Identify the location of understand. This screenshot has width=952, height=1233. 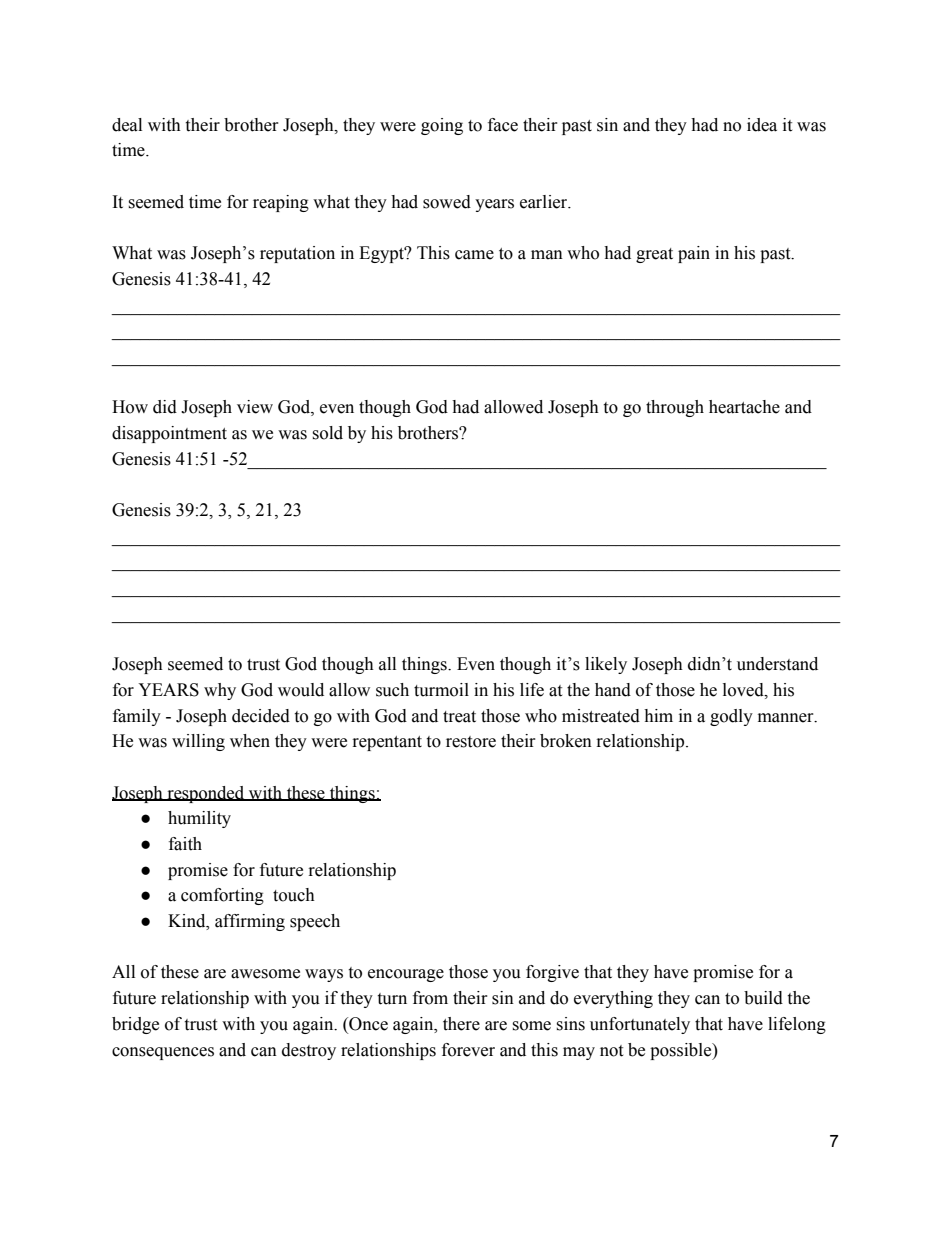
(777, 664).
